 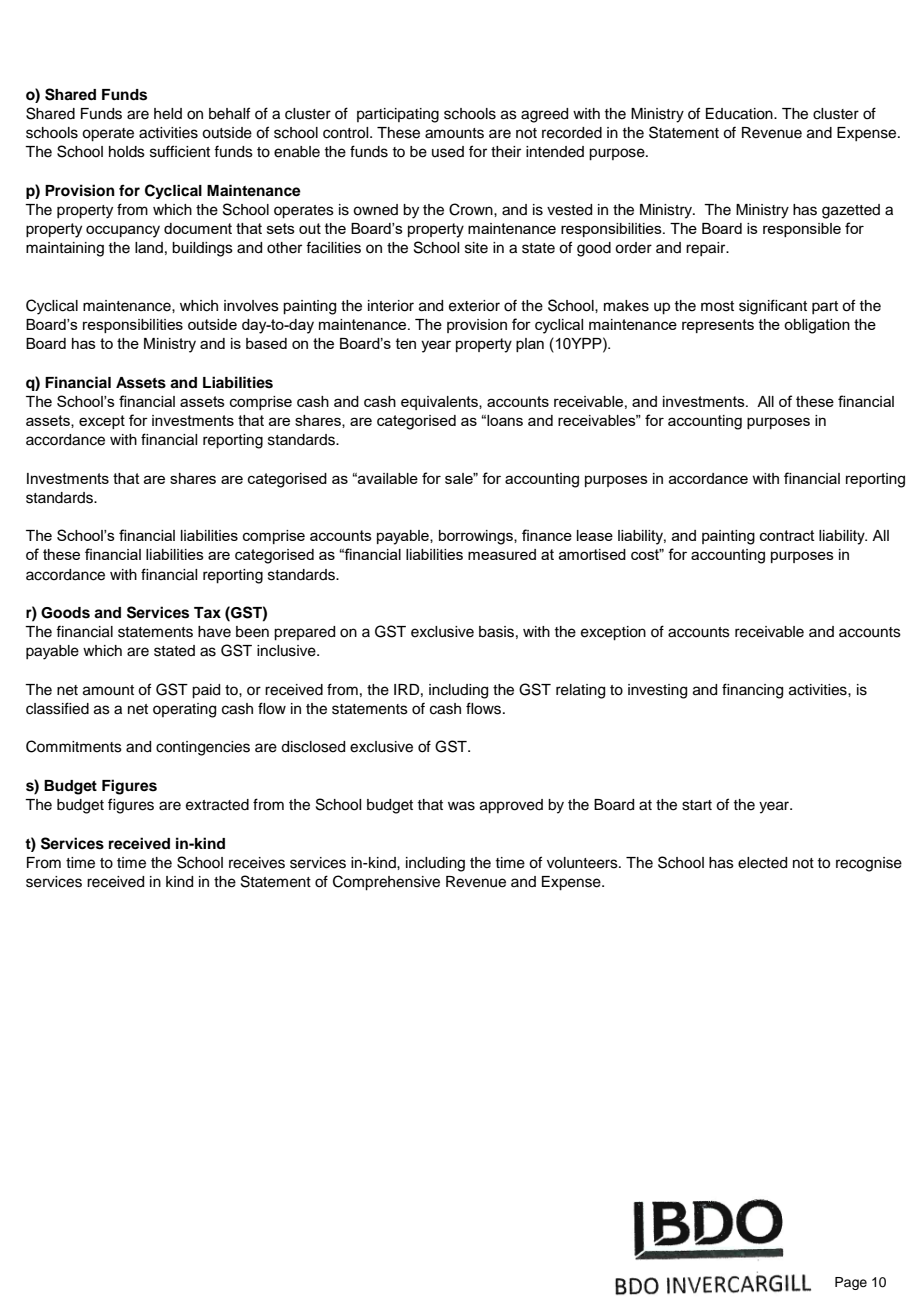 What do you see at coordinates (448, 152) in the page?
I see `used` at bounding box center [448, 152].
